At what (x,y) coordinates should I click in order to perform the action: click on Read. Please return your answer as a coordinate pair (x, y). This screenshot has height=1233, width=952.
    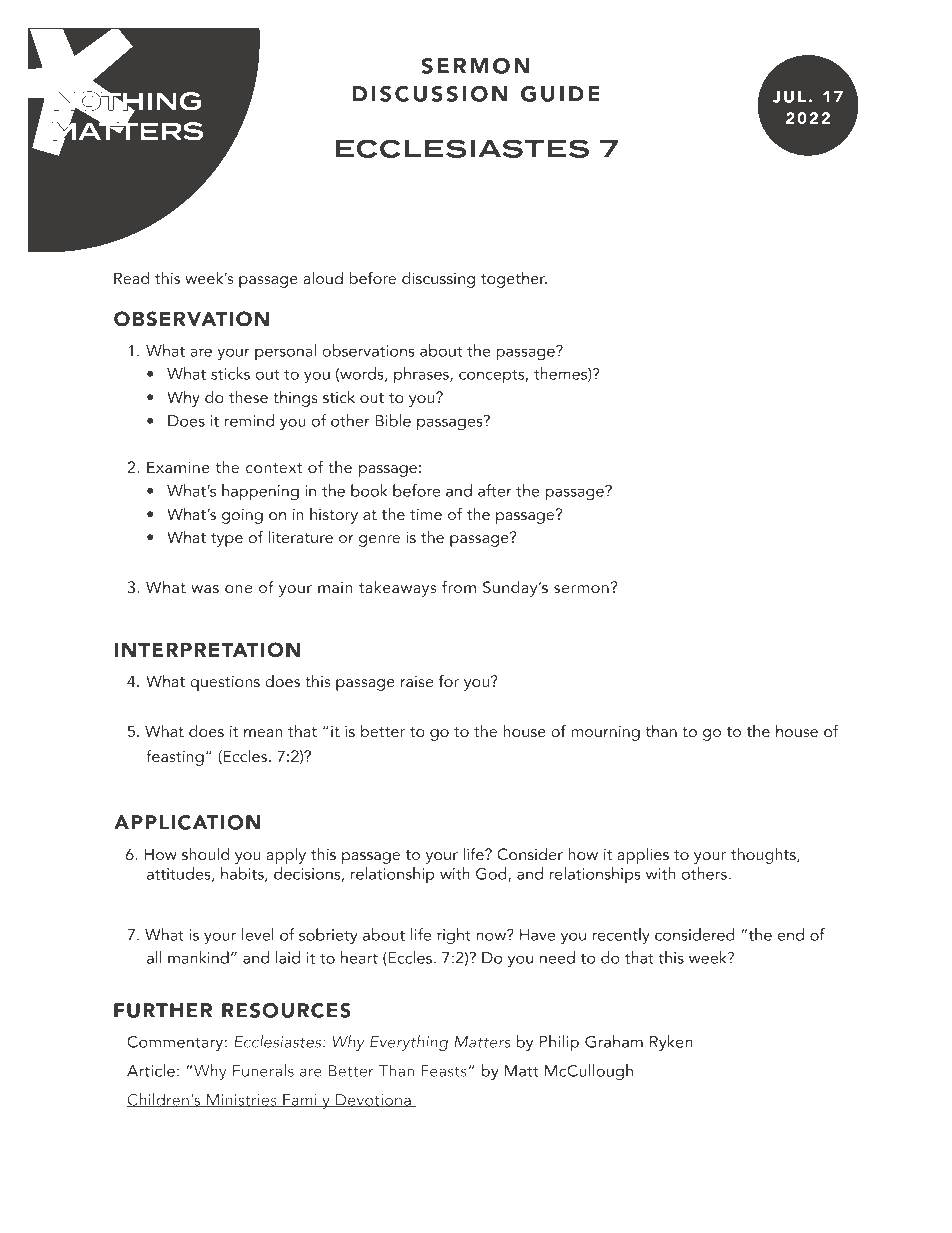
    Looking at the image, I should click on (131, 278).
